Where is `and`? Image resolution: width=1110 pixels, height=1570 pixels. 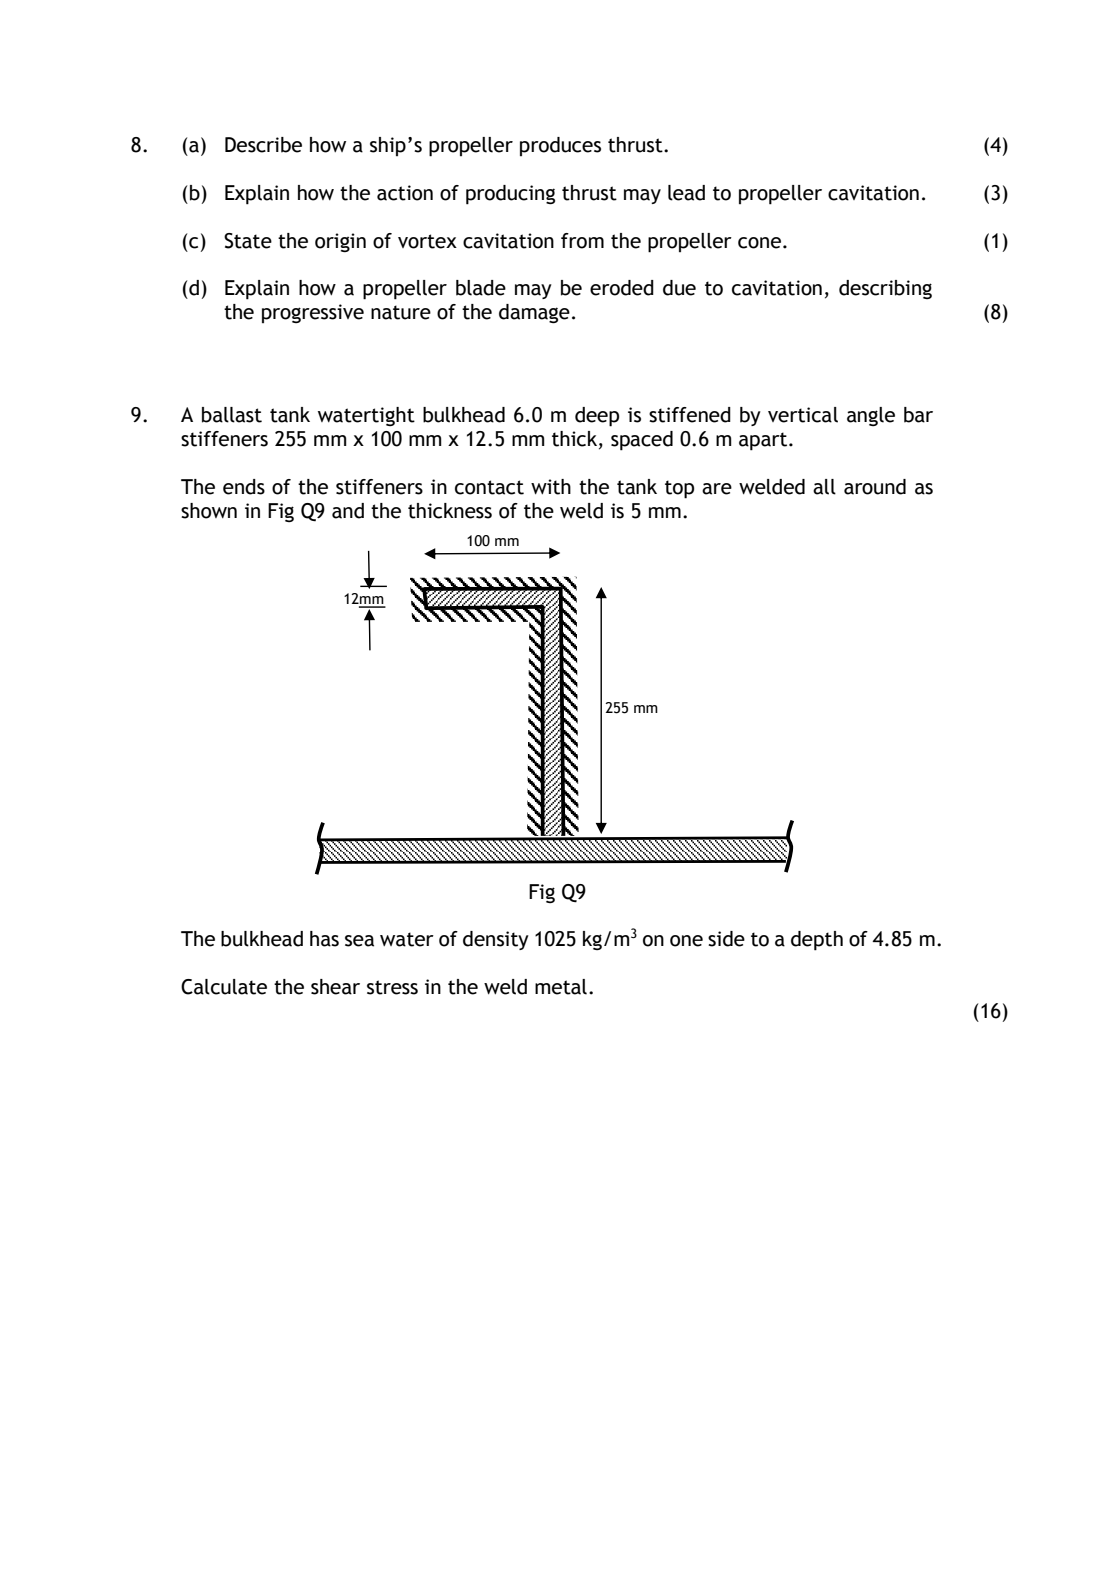
and is located at coordinates (348, 511).
